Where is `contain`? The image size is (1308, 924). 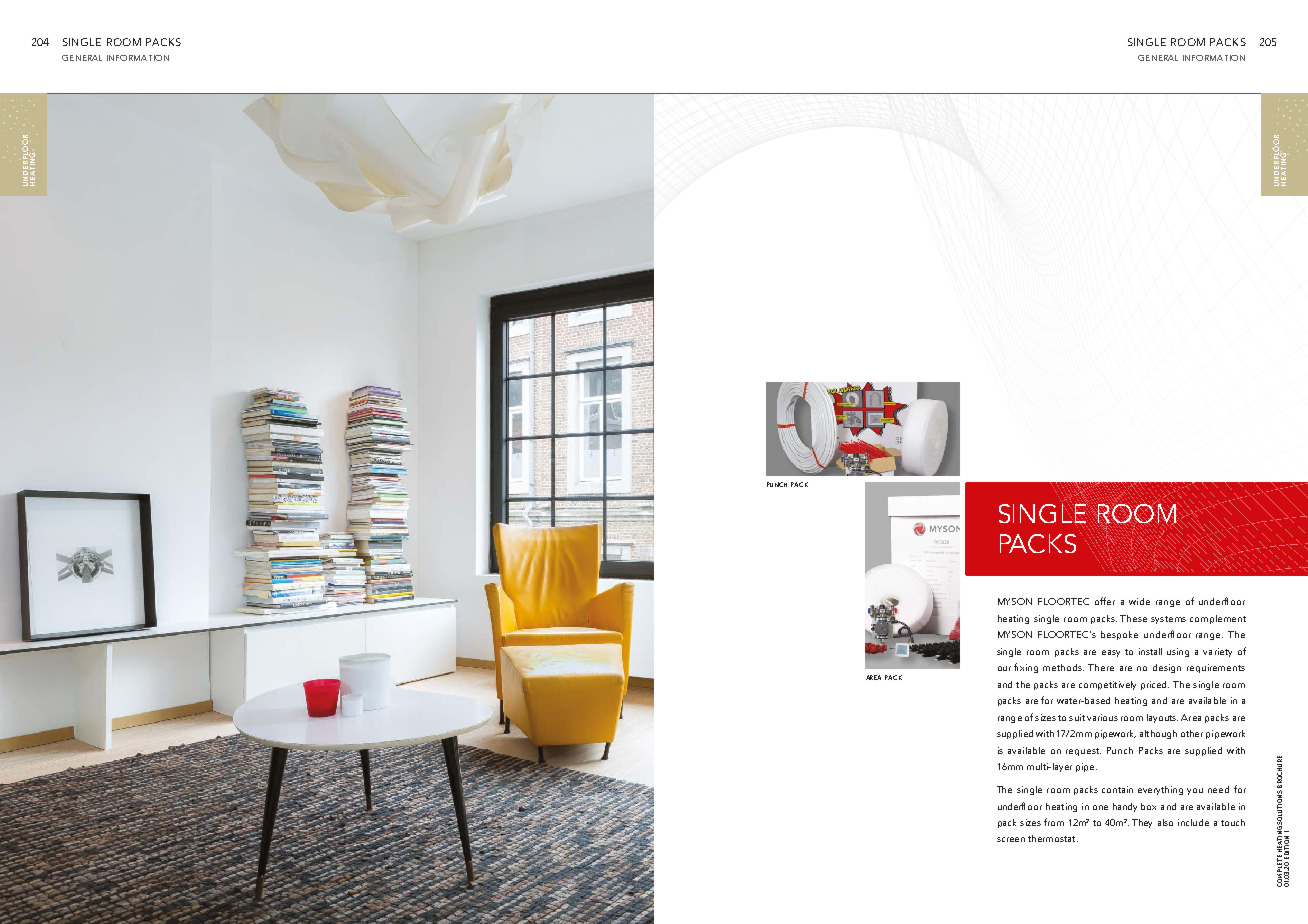
contain is located at coordinates (1117, 789).
